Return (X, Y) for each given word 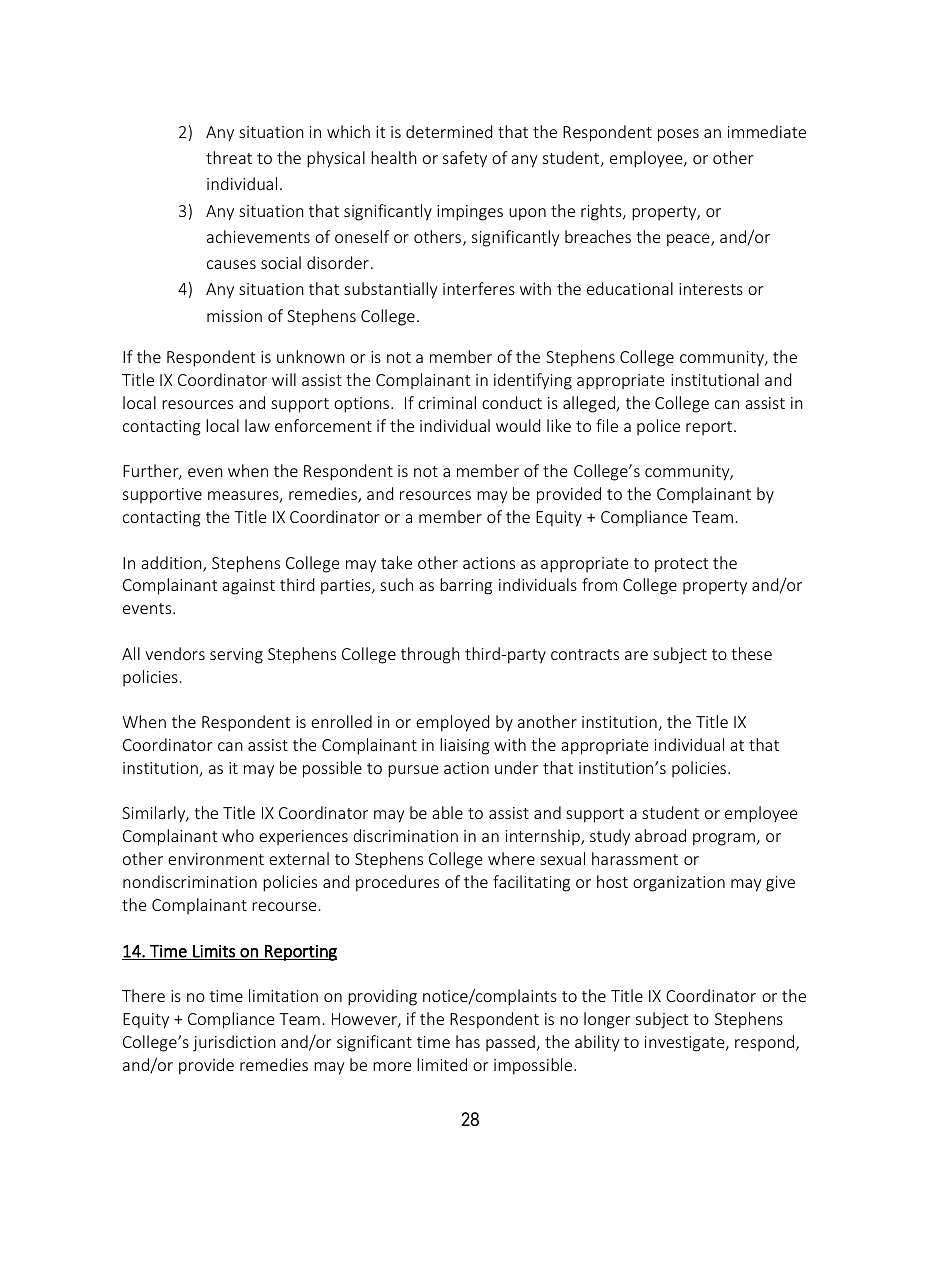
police (658, 427)
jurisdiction (234, 1043)
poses (678, 135)
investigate (686, 1044)
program (724, 839)
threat (229, 157)
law (257, 425)
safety (465, 159)
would (518, 425)
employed (452, 723)
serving (236, 656)
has (468, 1041)
